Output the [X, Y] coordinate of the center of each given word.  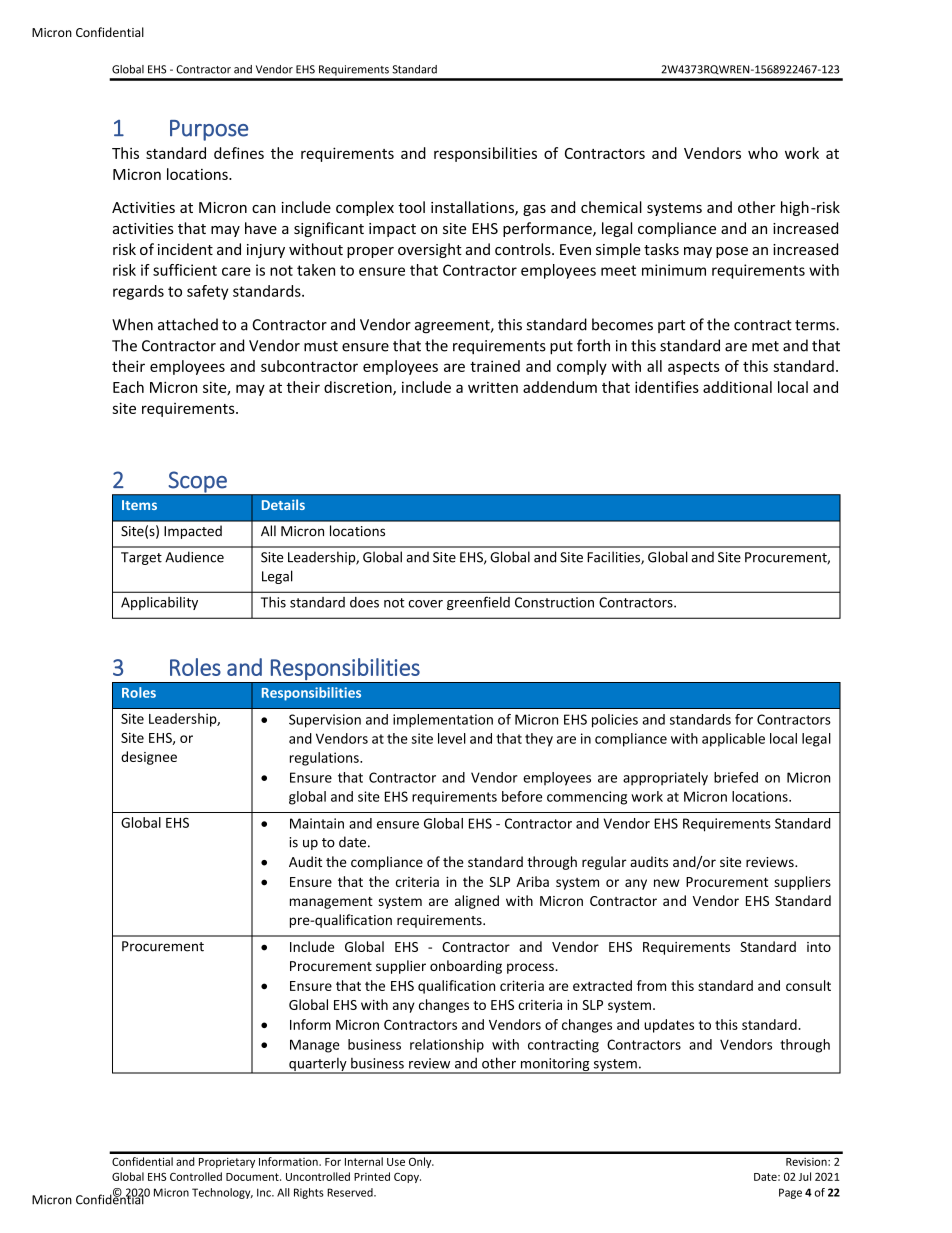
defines [239, 153]
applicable [733, 740]
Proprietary [227, 1163]
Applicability [159, 603]
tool [411, 207]
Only [421, 1162]
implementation [443, 721]
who [763, 153]
